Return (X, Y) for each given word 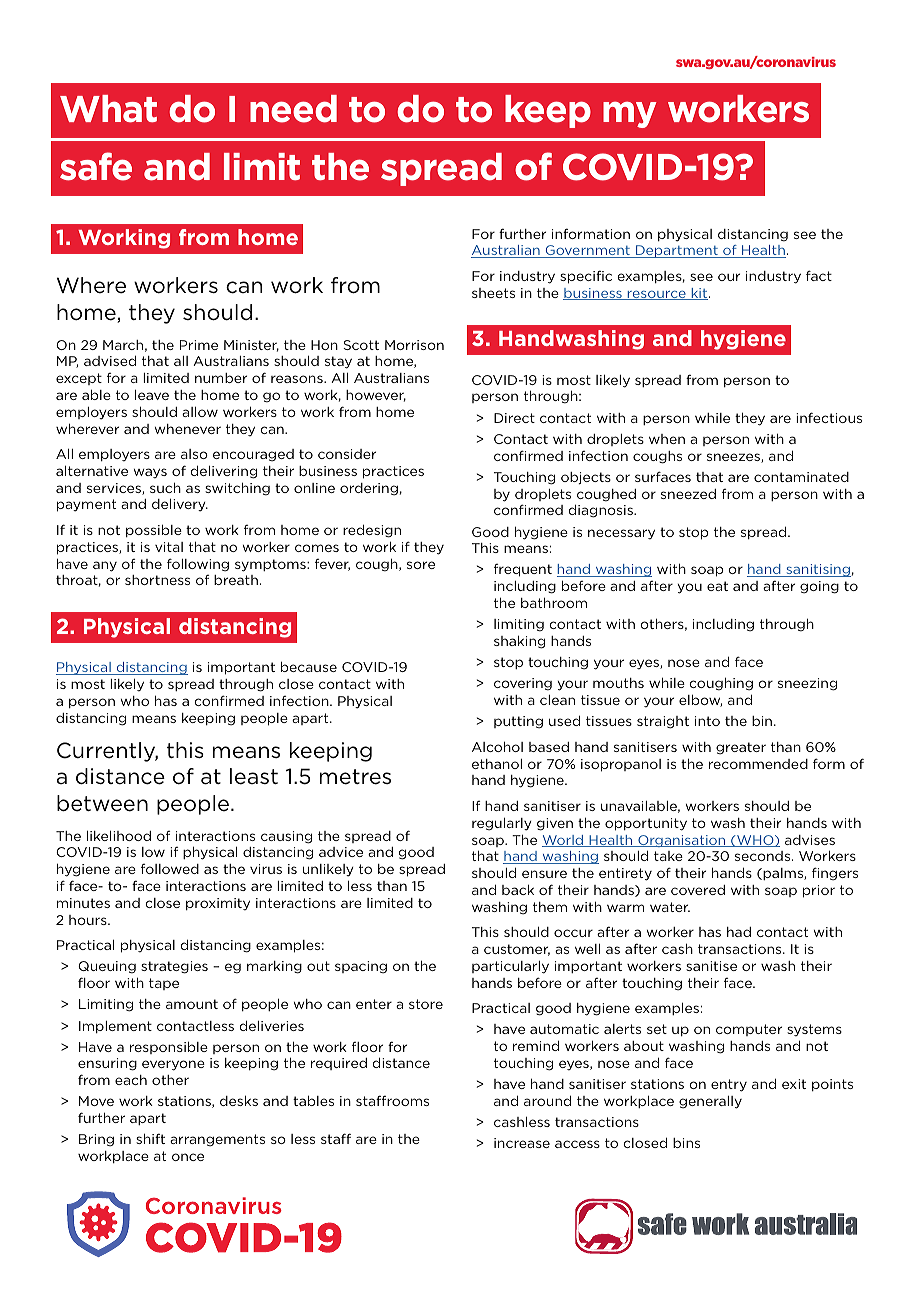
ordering (369, 489)
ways (150, 473)
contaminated (801, 477)
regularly (502, 824)
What (108, 109)
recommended (758, 764)
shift (150, 1138)
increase (522, 1143)
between (102, 803)
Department (677, 251)
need (293, 109)
